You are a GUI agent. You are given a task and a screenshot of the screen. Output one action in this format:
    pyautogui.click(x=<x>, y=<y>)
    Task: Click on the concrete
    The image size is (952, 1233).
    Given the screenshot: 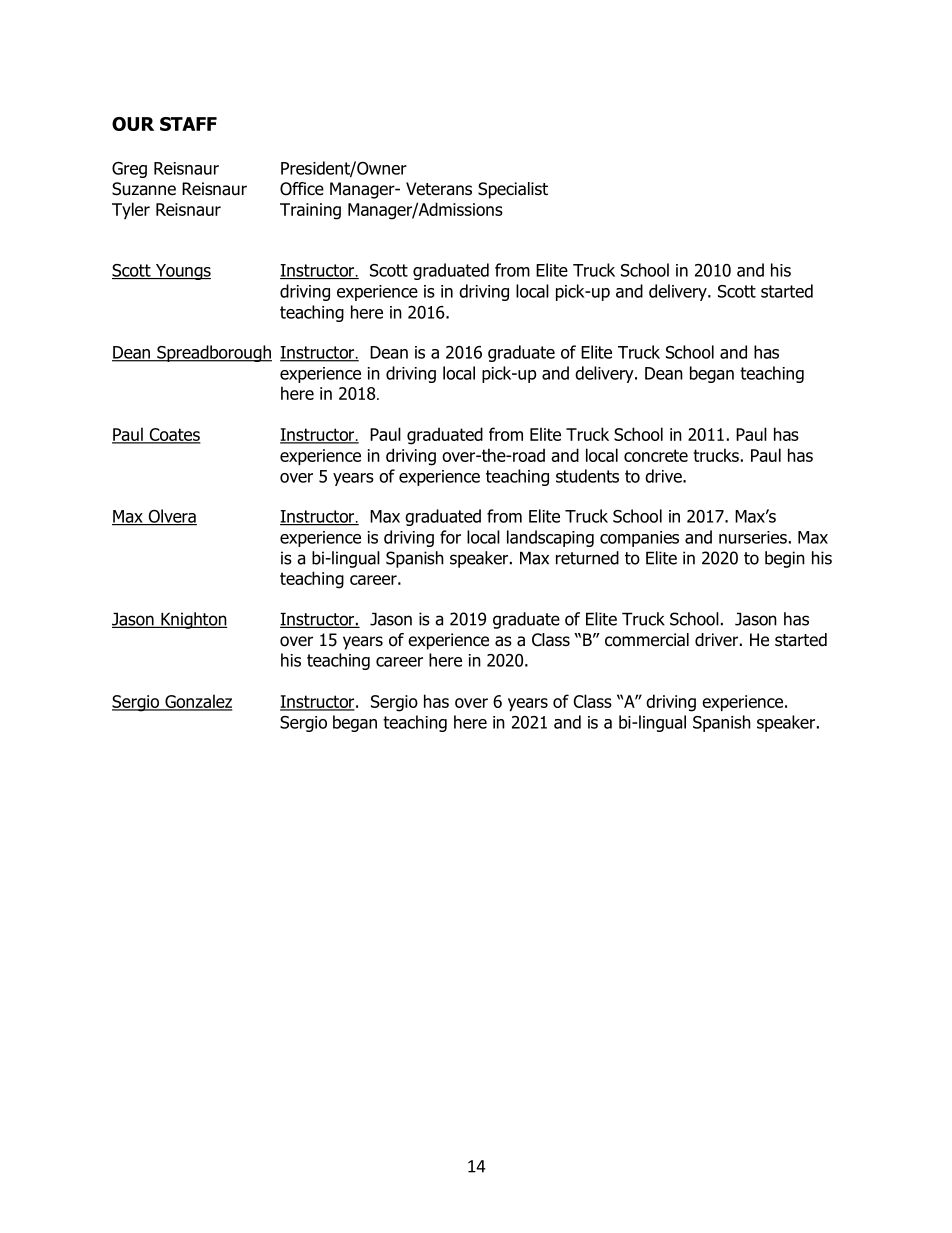 What is the action you would take?
    pyautogui.click(x=656, y=455)
